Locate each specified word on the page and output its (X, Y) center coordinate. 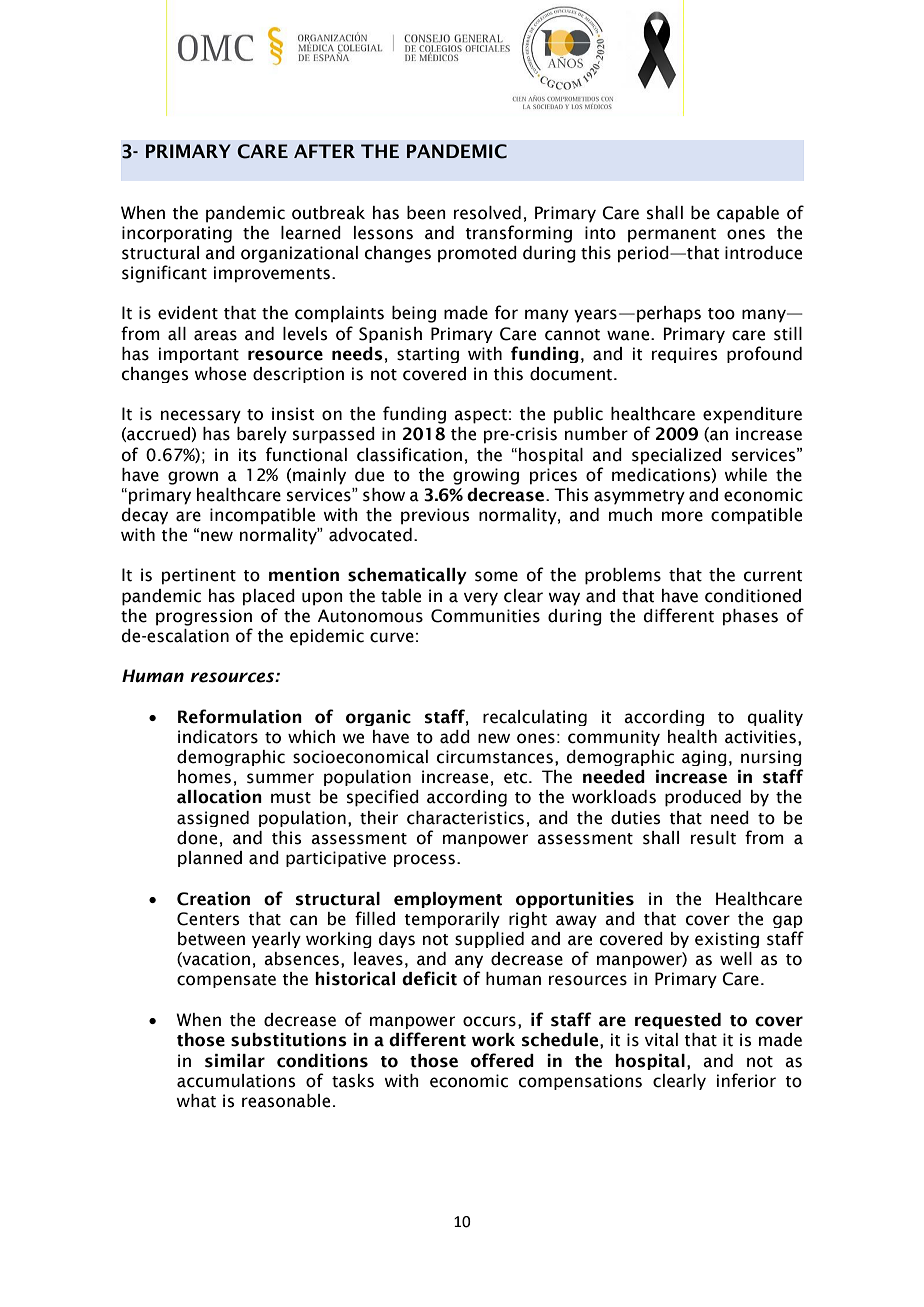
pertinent (199, 576)
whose (220, 374)
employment (448, 900)
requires (685, 355)
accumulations (236, 1081)
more (682, 516)
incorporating (177, 234)
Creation (213, 899)
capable (748, 214)
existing (727, 940)
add (455, 737)
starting (428, 355)
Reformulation (240, 716)
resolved (487, 213)
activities (760, 737)
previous (435, 516)
